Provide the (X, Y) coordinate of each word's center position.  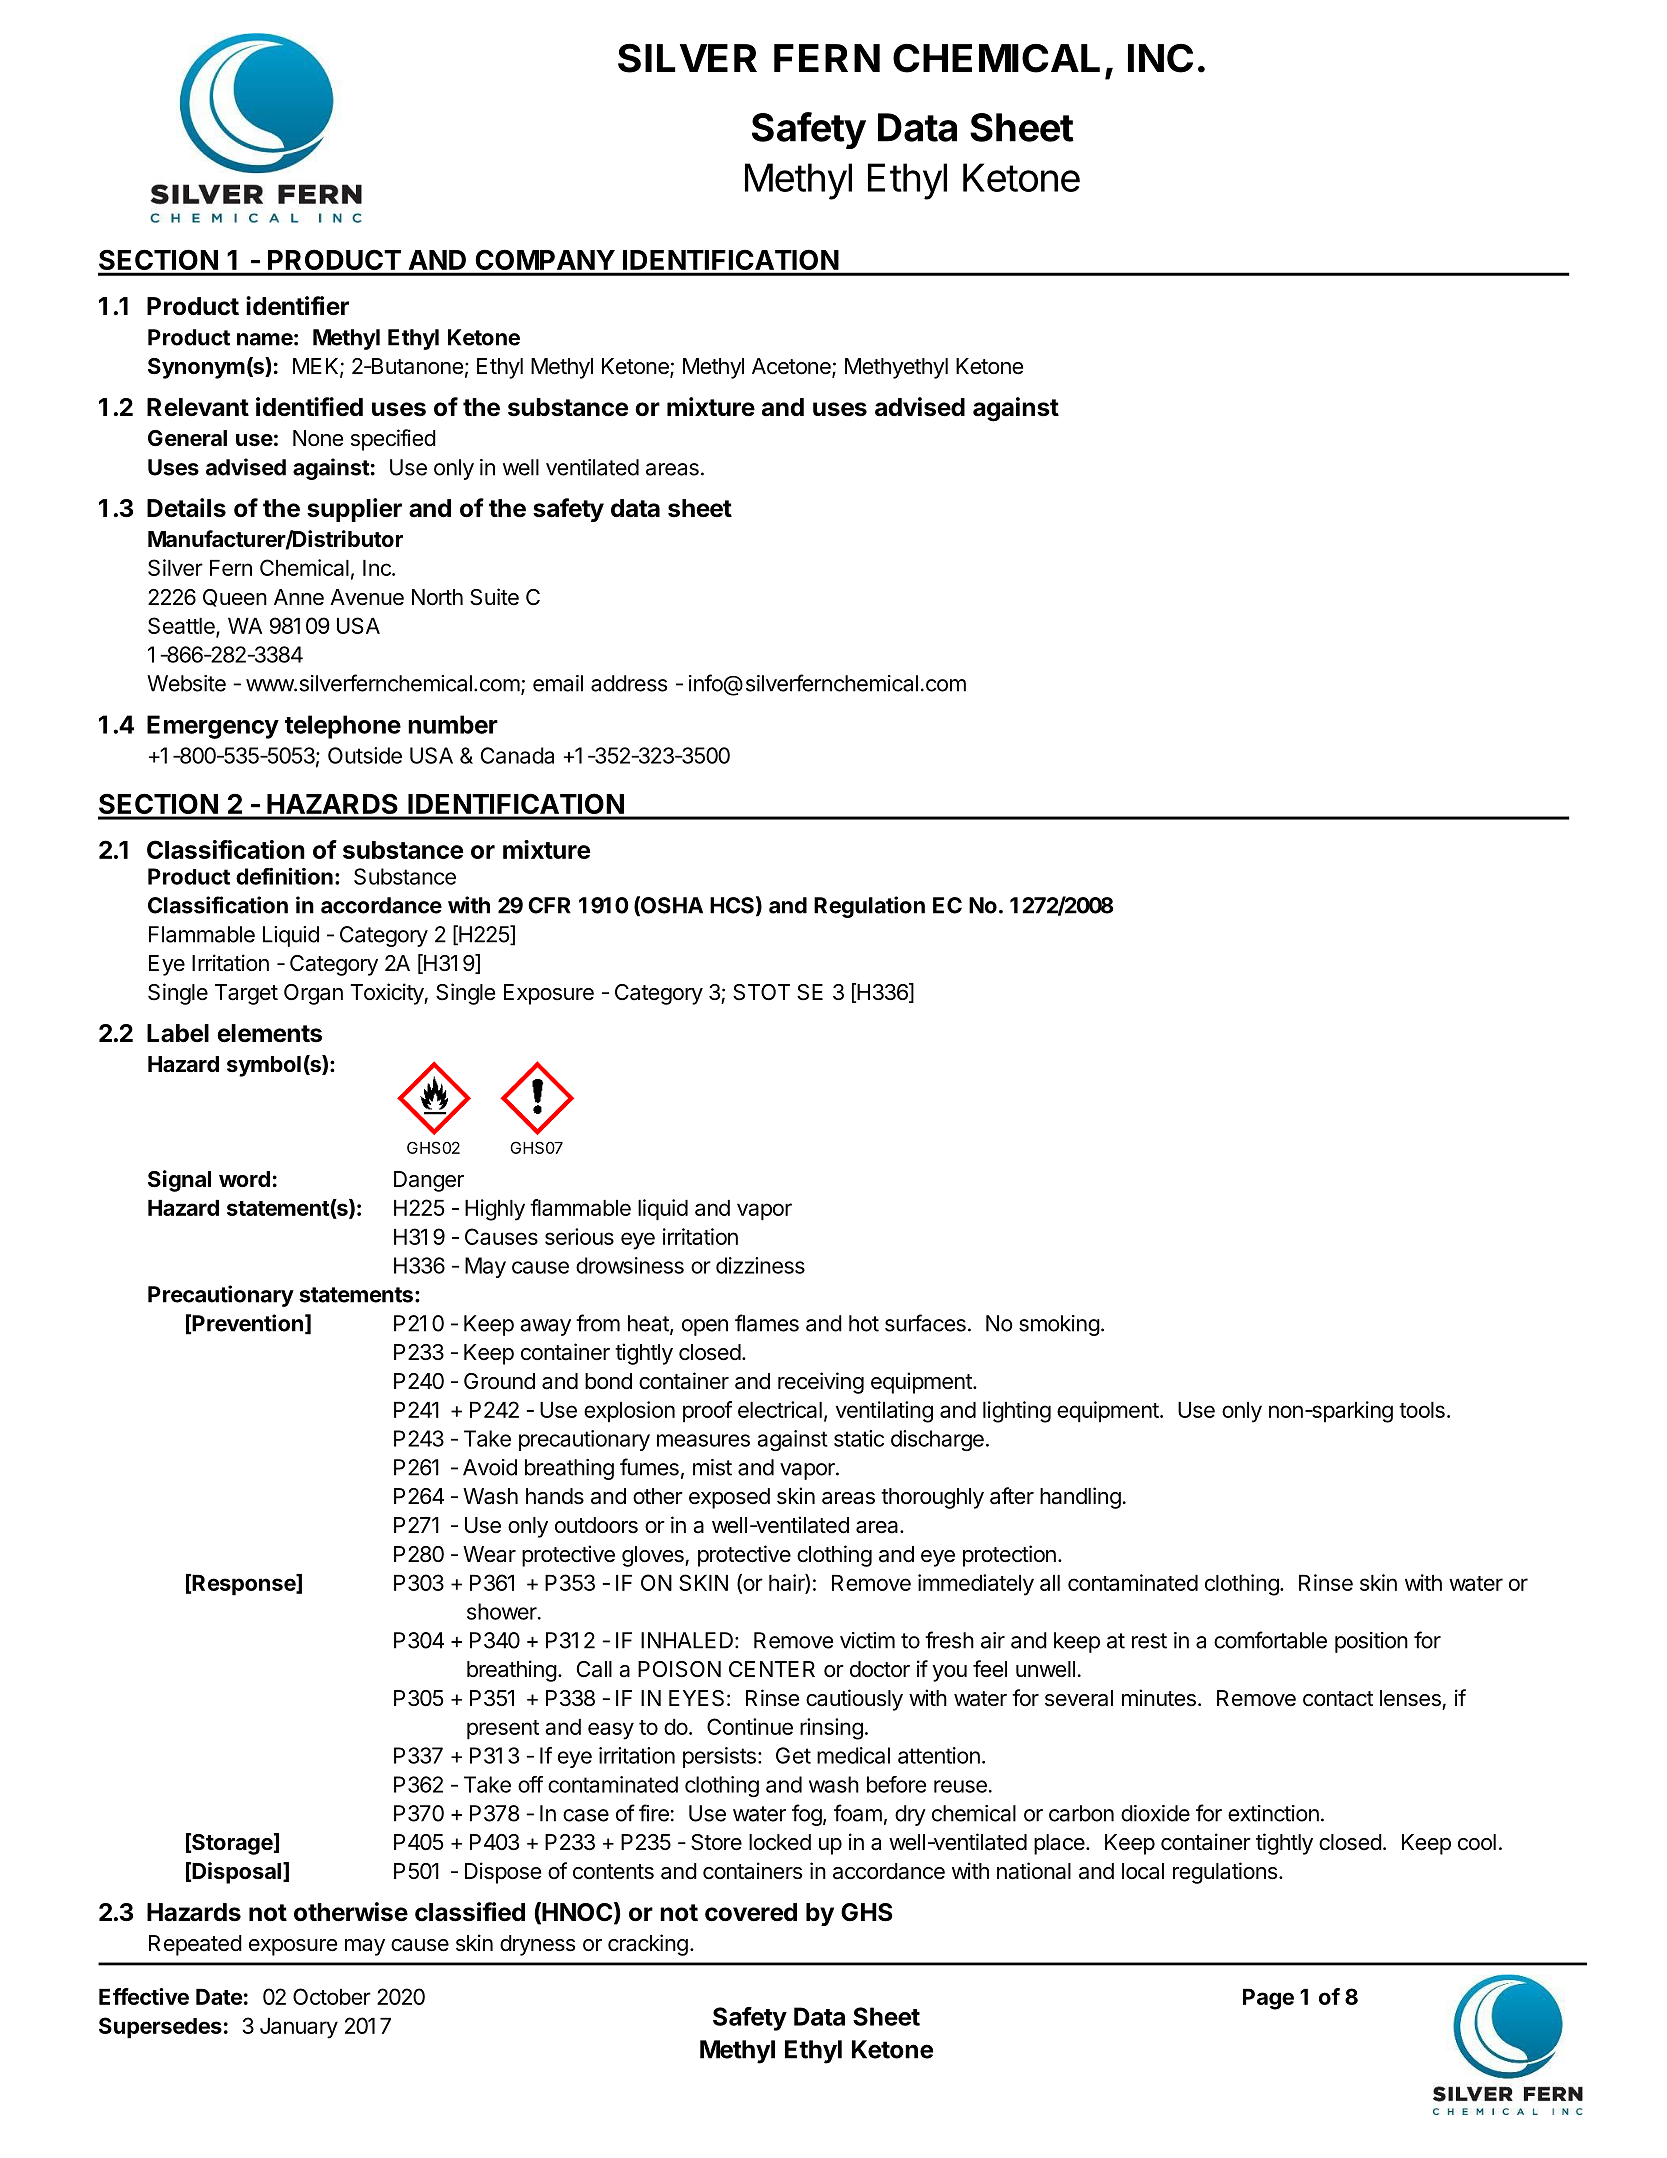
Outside (365, 755)
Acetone (792, 367)
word (244, 1179)
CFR (549, 905)
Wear (489, 1554)
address (629, 683)
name (265, 339)
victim (867, 1640)
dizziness (760, 1265)
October (332, 1996)
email (558, 683)
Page (1268, 1999)
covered (751, 1912)
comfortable (1270, 1640)
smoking (1059, 1325)
